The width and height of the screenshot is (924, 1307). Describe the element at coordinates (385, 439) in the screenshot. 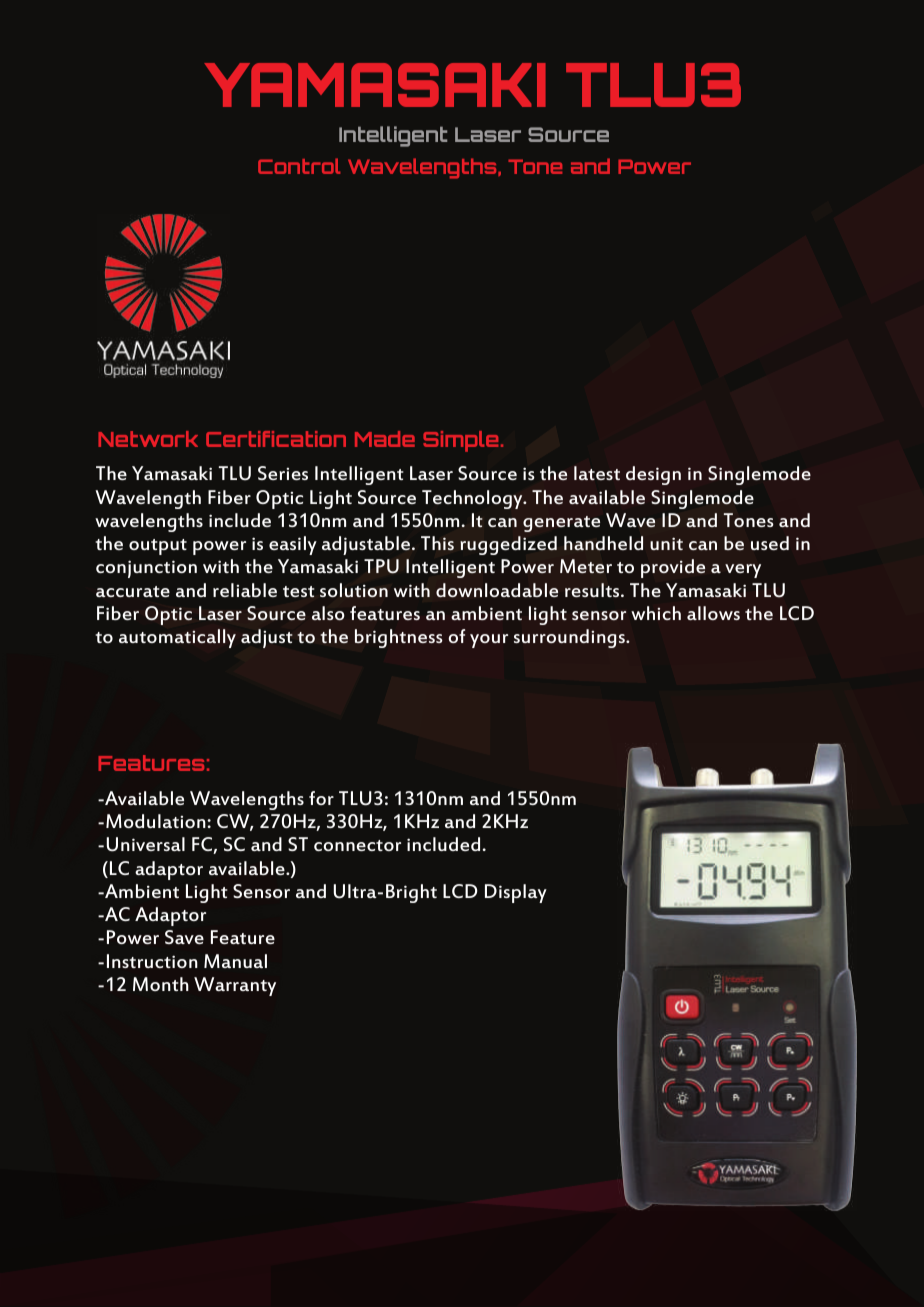

I see `Made` at that location.
